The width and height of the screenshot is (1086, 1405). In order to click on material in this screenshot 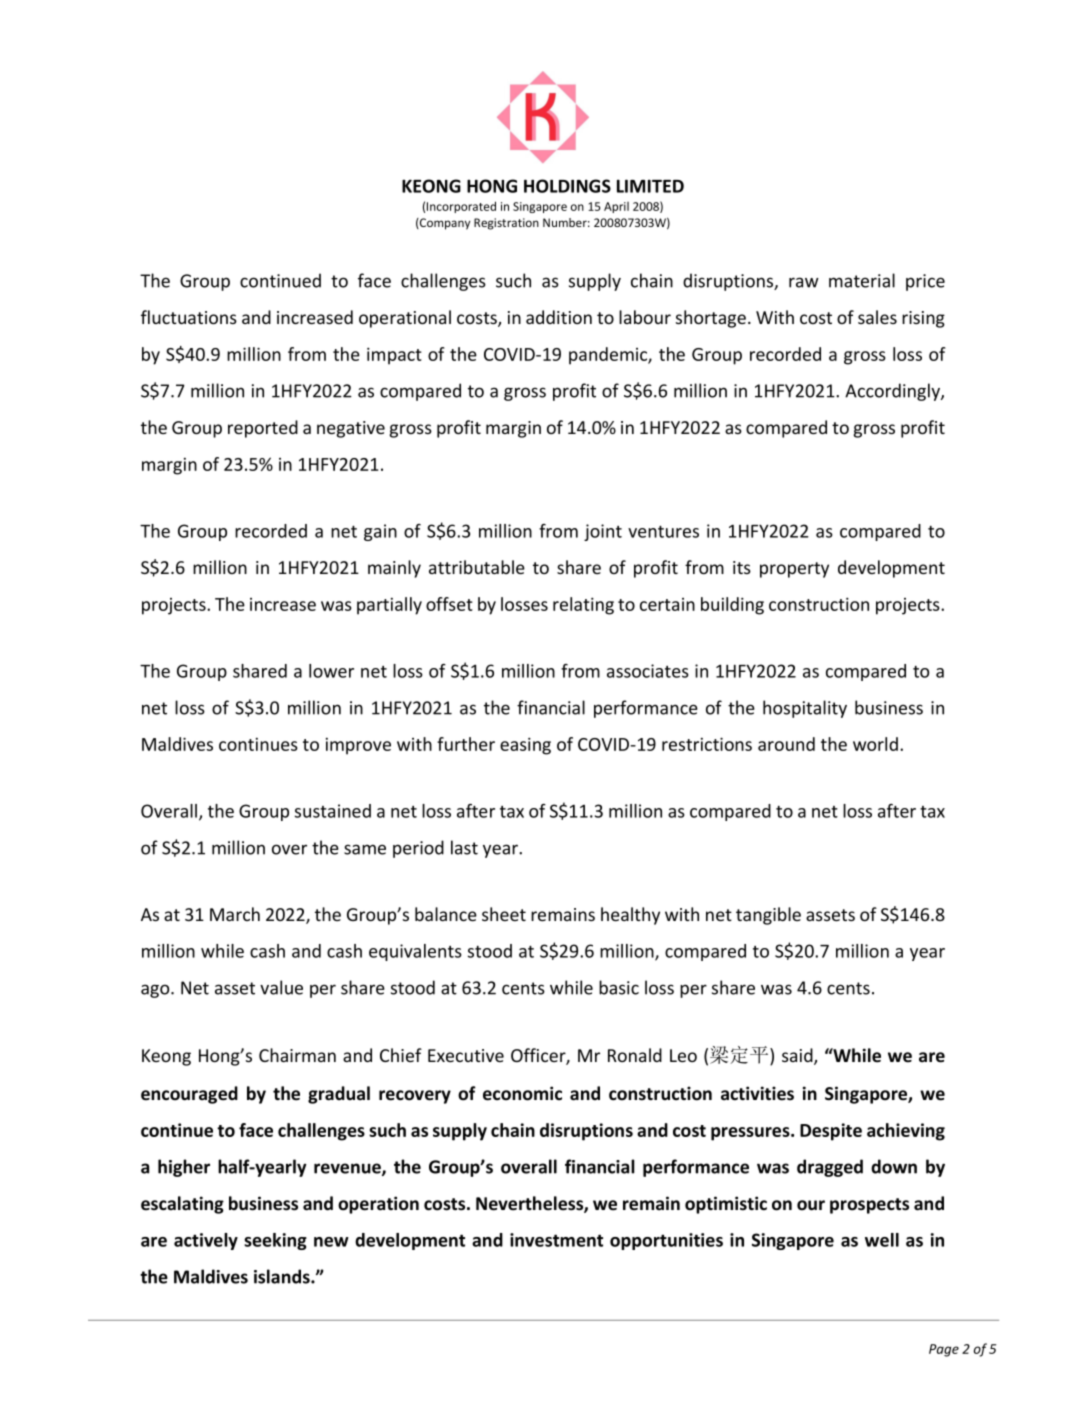, I will do `click(862, 280)`.
